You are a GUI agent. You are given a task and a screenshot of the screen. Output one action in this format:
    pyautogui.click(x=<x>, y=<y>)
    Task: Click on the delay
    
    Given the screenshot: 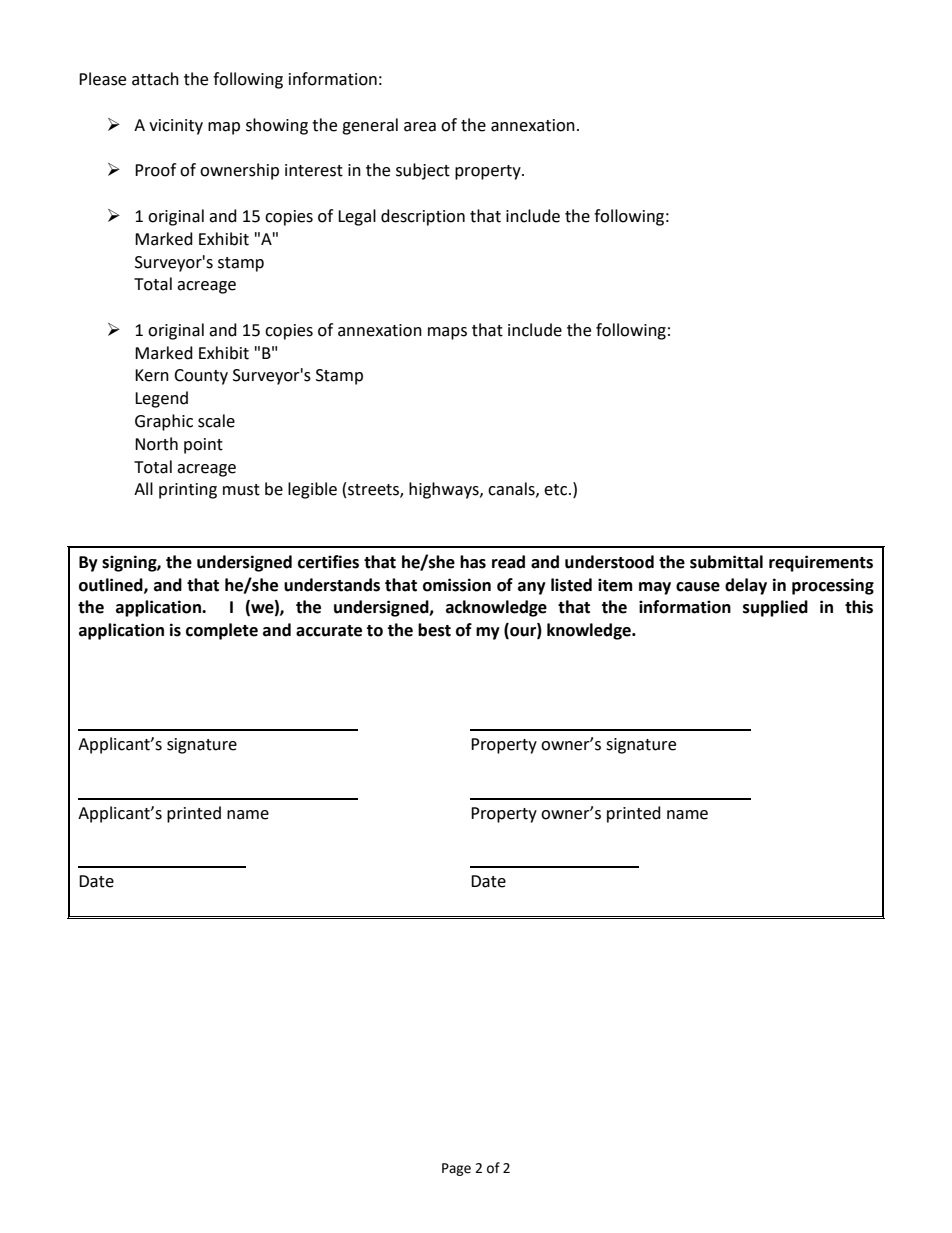 What is the action you would take?
    pyautogui.click(x=746, y=586)
